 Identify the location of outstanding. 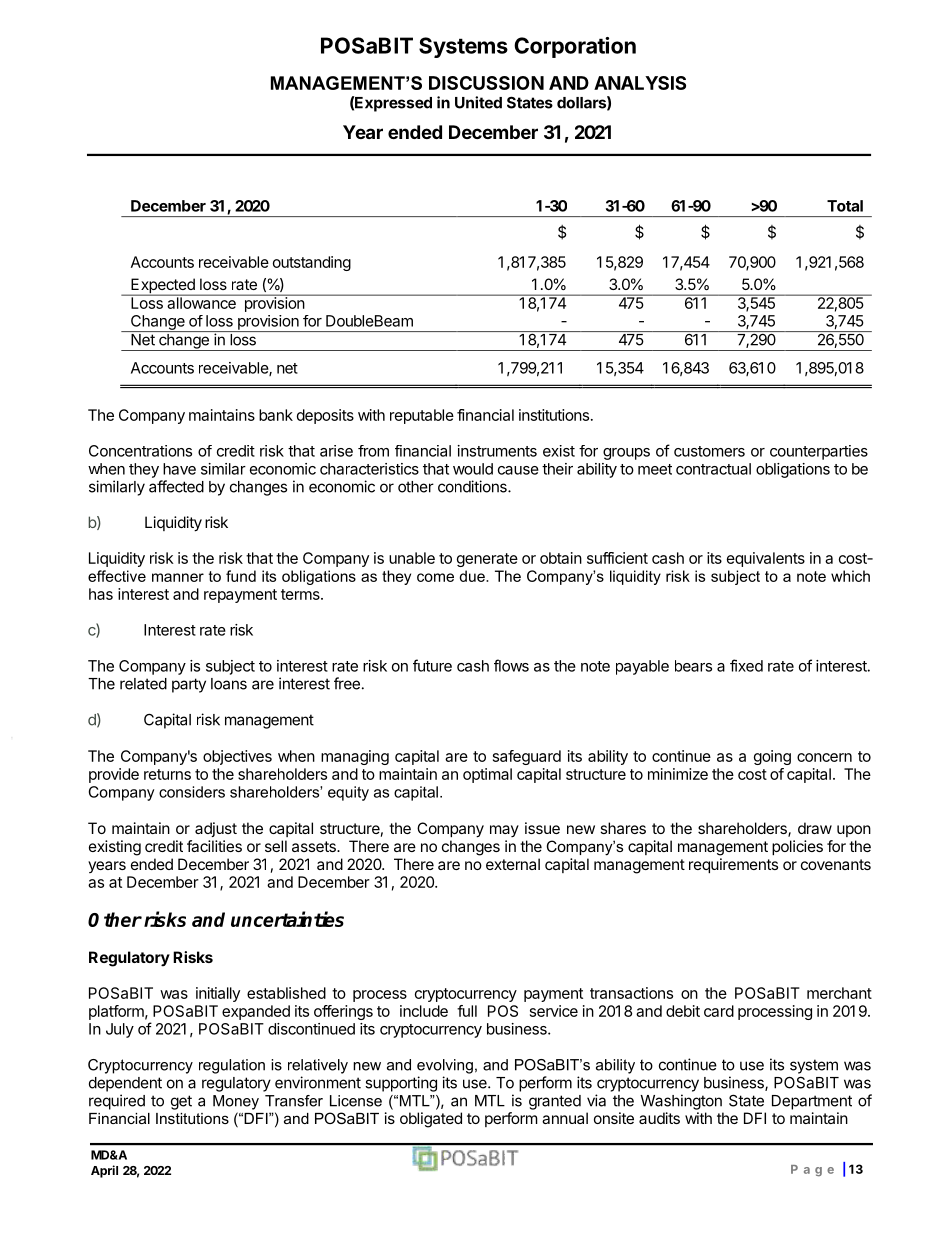
(312, 263).
